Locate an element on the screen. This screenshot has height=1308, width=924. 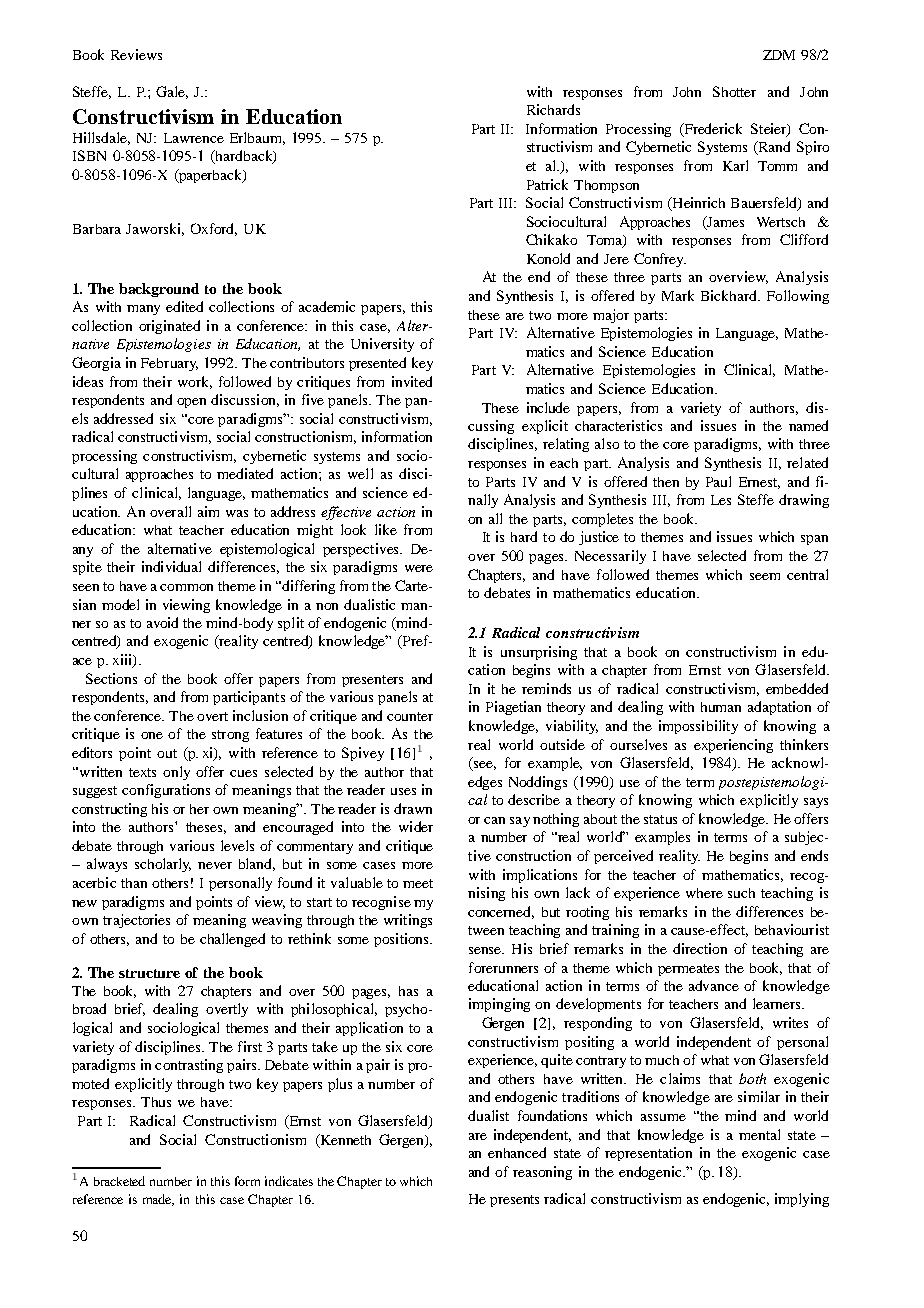
enhanced is located at coordinates (517, 1152).
